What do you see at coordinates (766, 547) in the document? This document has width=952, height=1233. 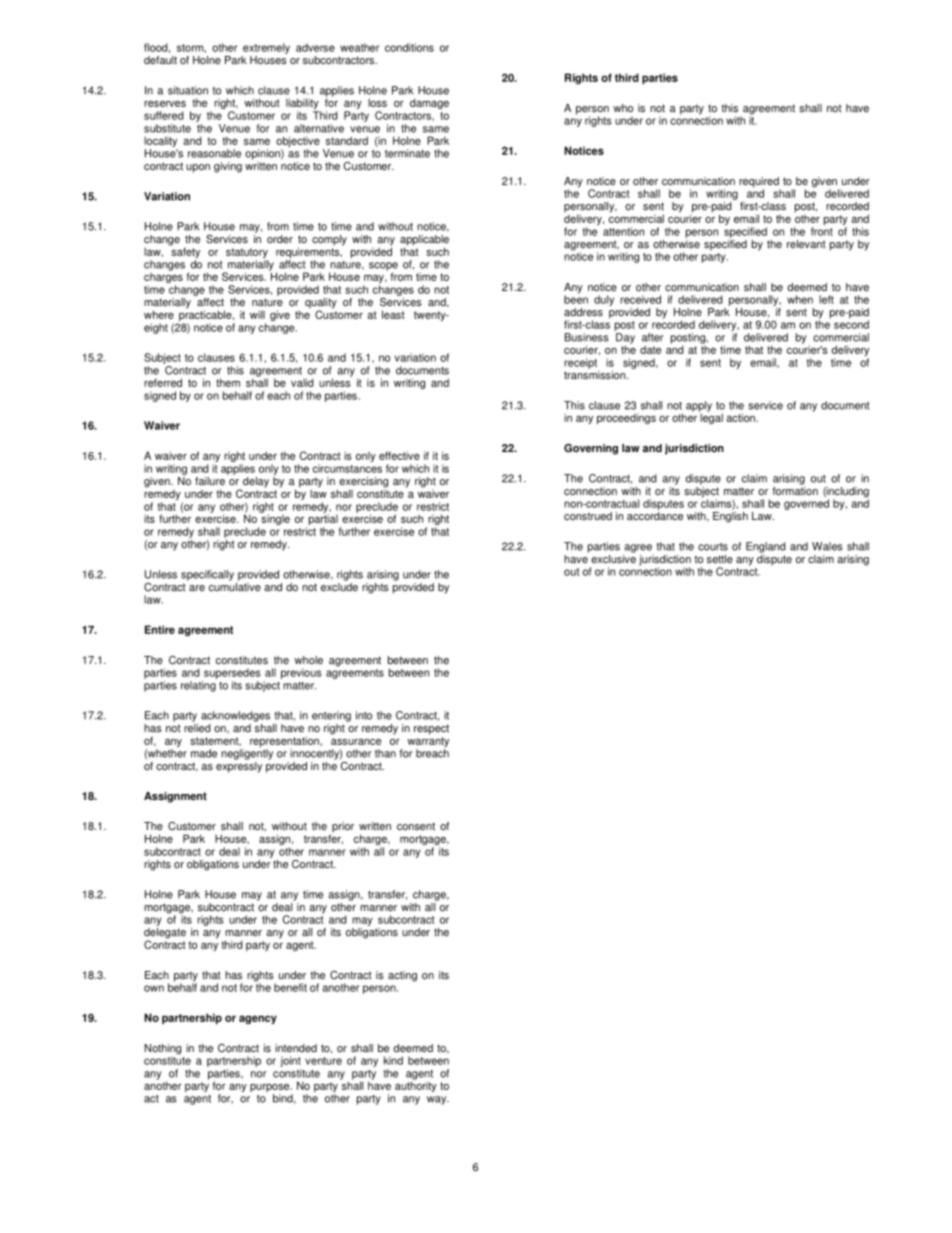 I see `England` at bounding box center [766, 547].
